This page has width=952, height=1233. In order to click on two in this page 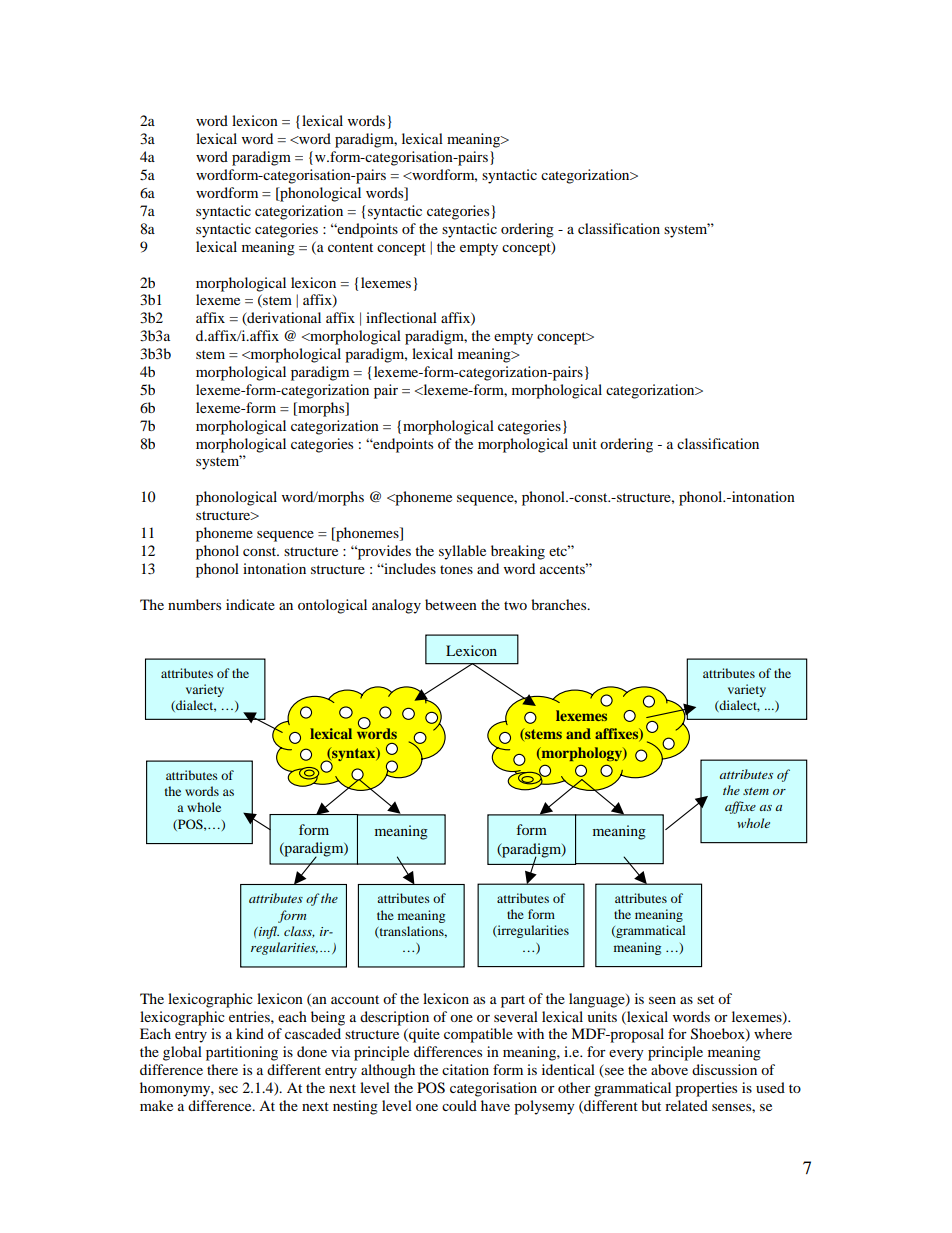, I will do `click(515, 605)`.
